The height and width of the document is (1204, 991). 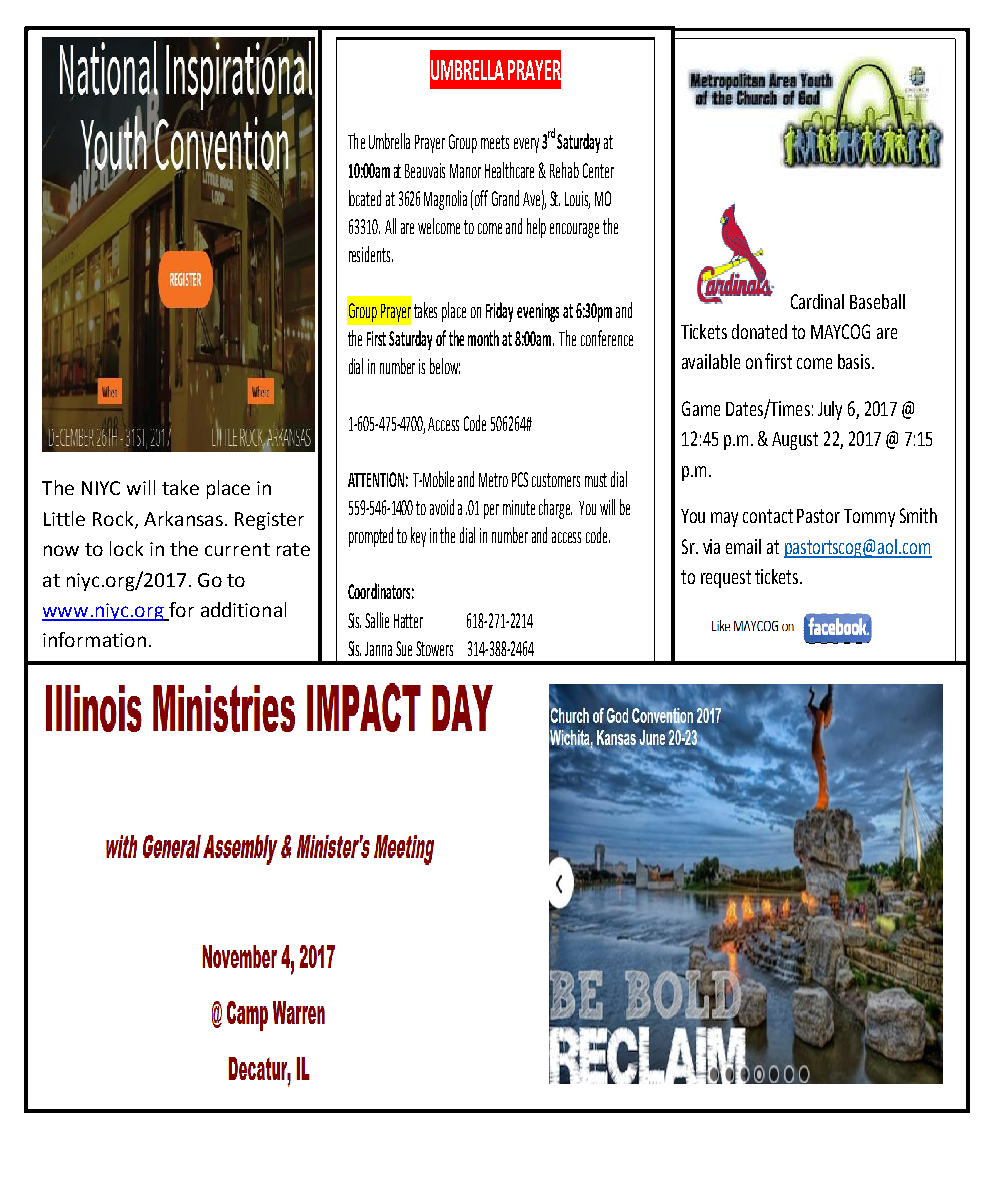 What do you see at coordinates (371, 254) in the document?
I see `residents` at bounding box center [371, 254].
